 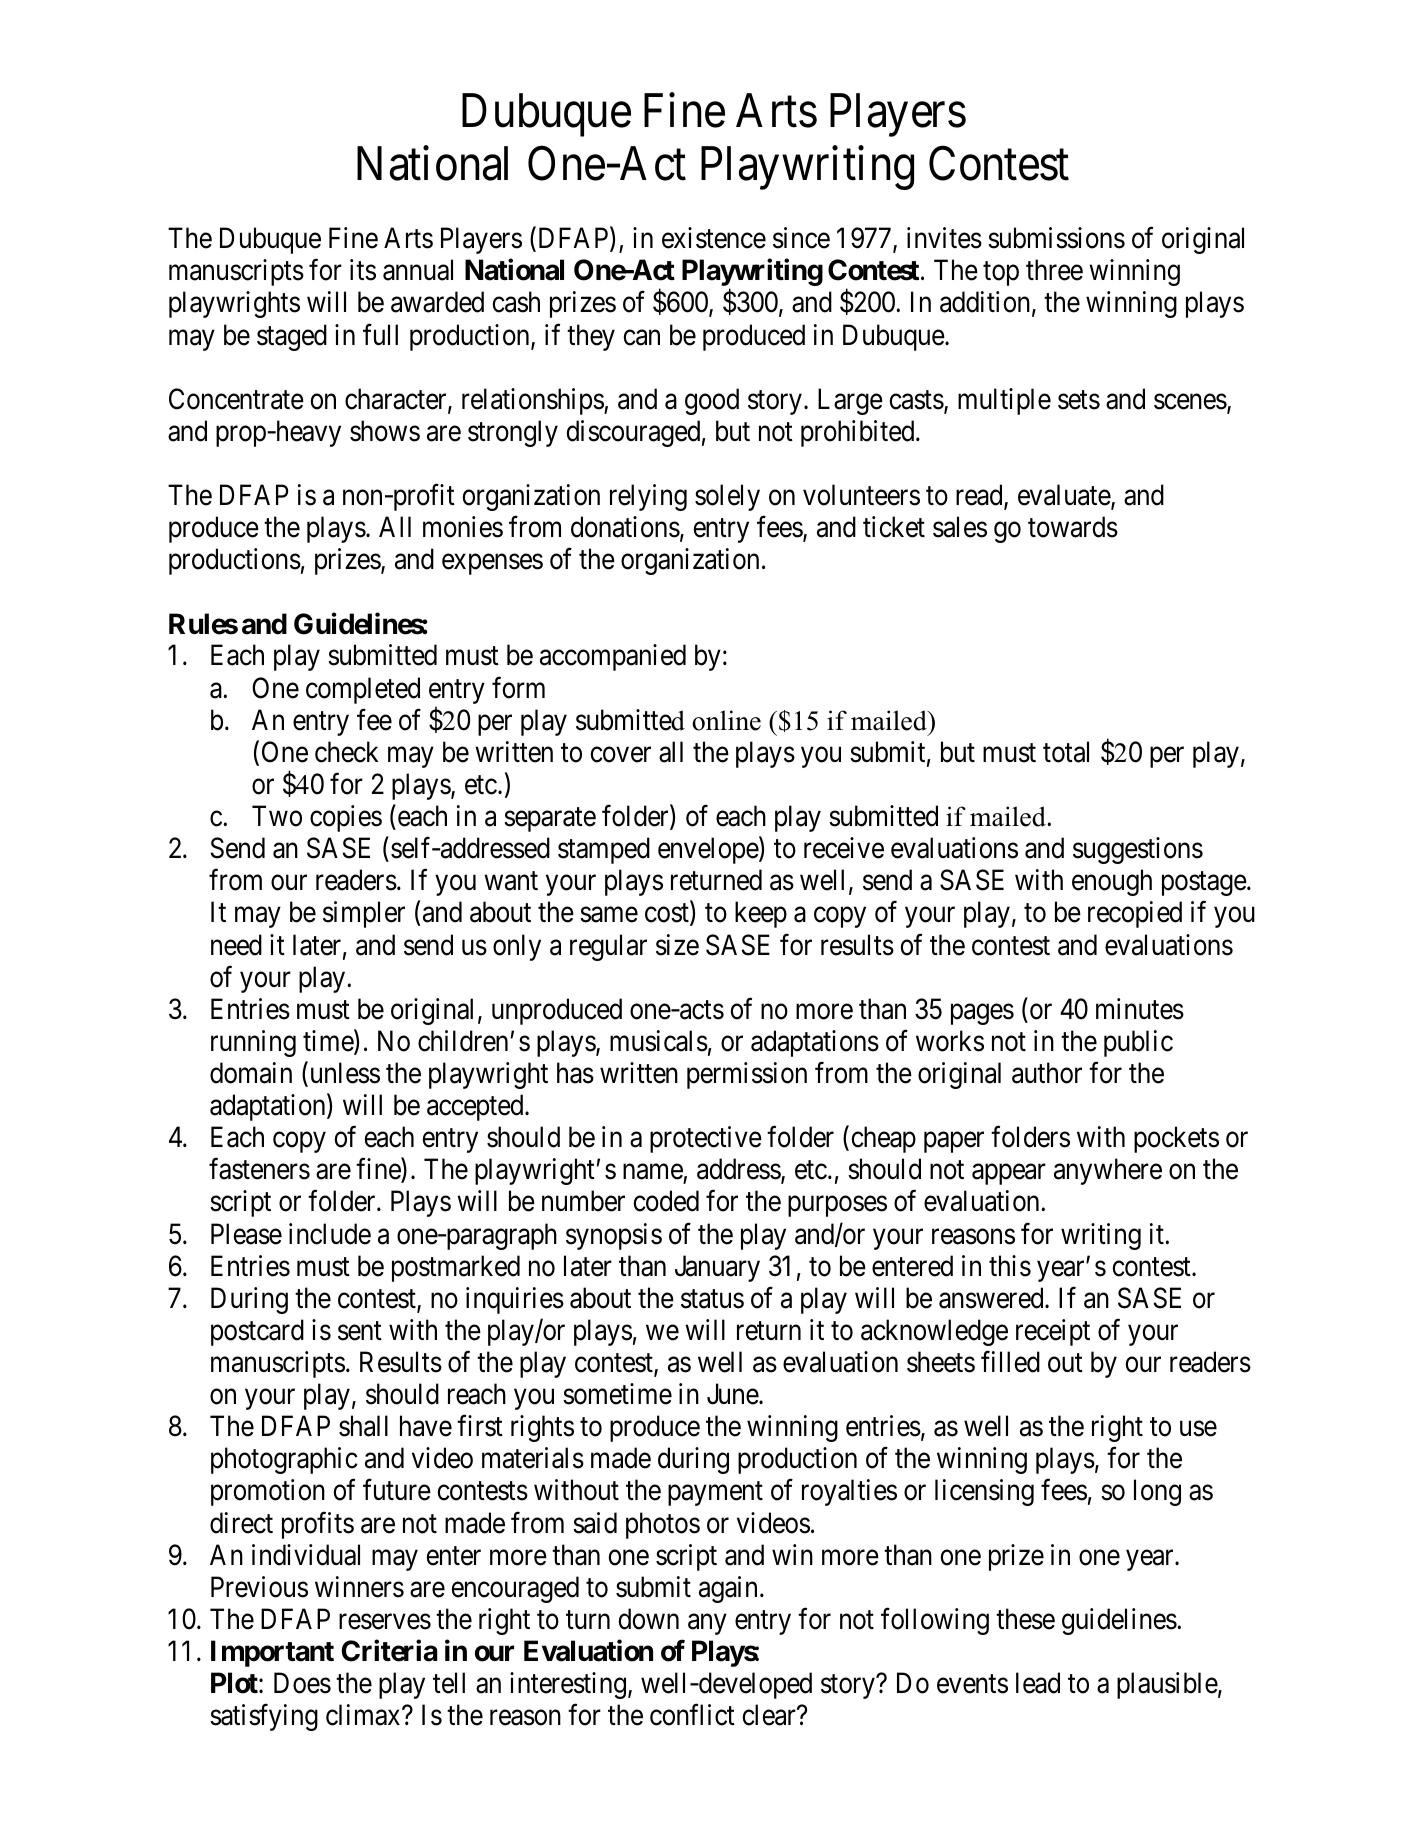 What do you see at coordinates (360, 1331) in the page?
I see `sent` at bounding box center [360, 1331].
